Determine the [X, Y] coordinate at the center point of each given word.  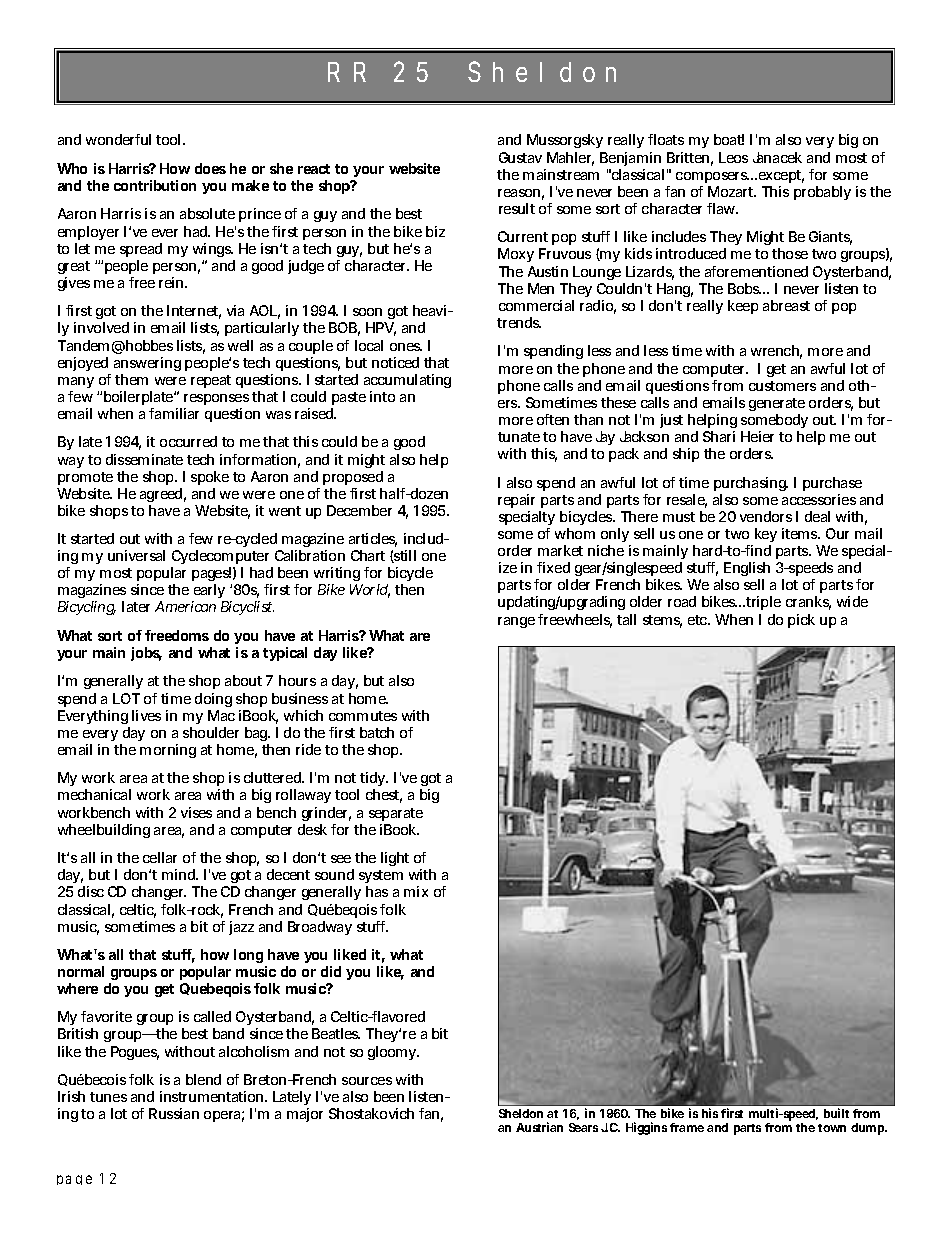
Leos [733, 157]
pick [801, 621]
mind [180, 874]
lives [146, 715]
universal [136, 555]
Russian [174, 1113]
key [766, 535]
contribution [155, 185]
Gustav [520, 157]
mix [416, 891]
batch [377, 732]
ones [406, 347]
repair [516, 501]
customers [782, 386]
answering [147, 364]
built [836, 1113]
